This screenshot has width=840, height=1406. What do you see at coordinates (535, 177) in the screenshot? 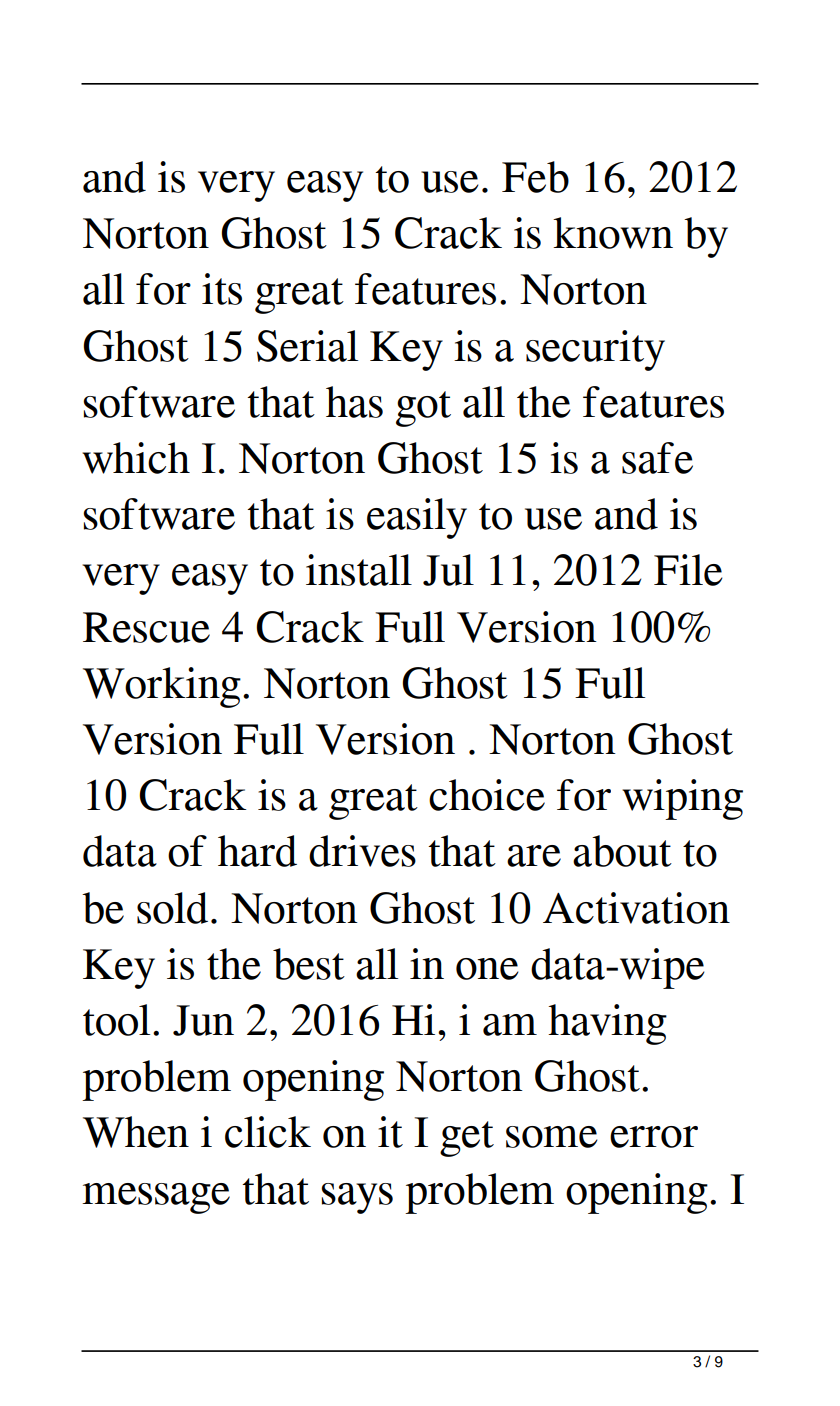
I see `Feb` at bounding box center [535, 177].
